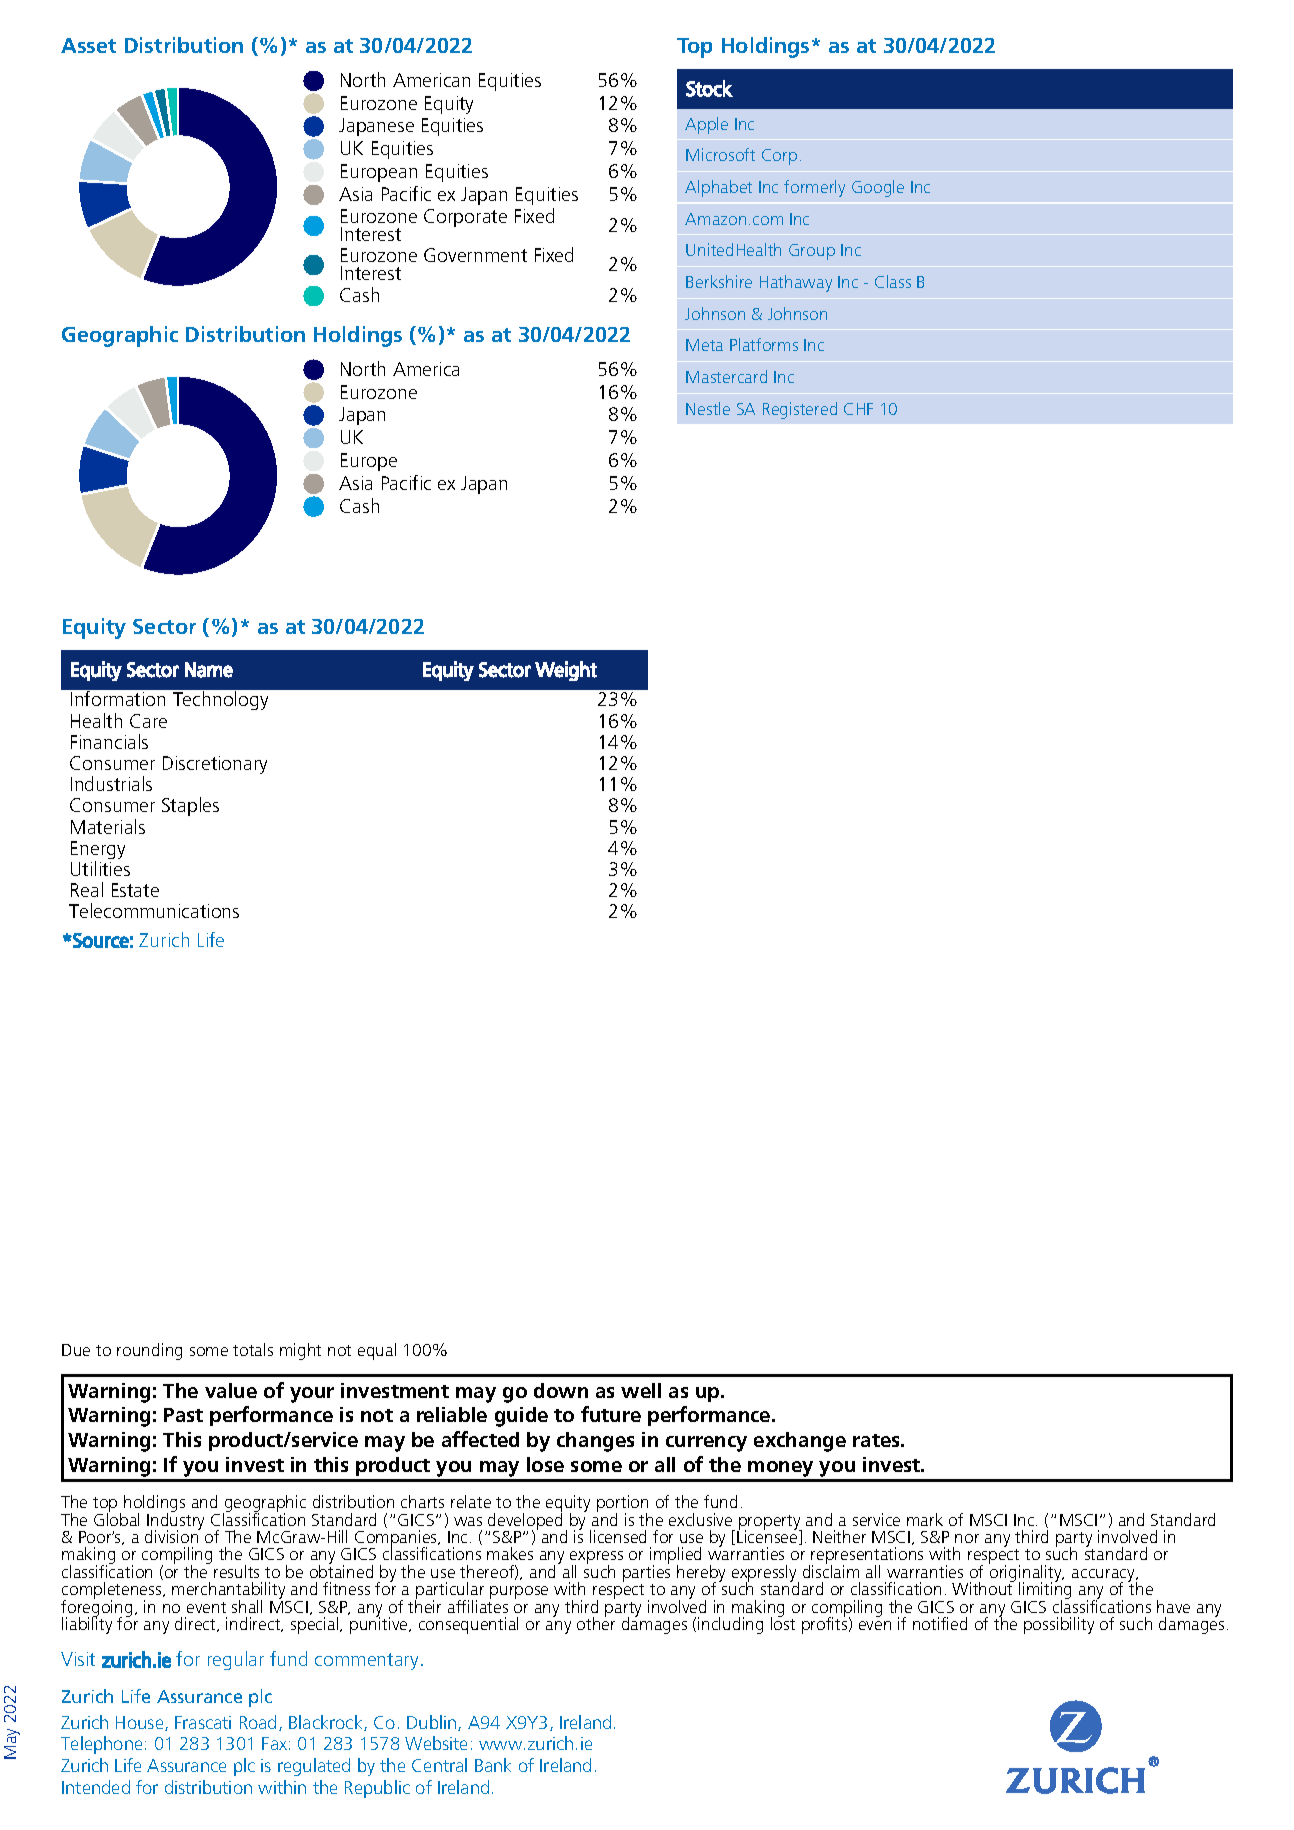 The height and width of the screenshot is (1830, 1294). Describe the element at coordinates (88, 45) in the screenshot. I see `Asset` at that location.
